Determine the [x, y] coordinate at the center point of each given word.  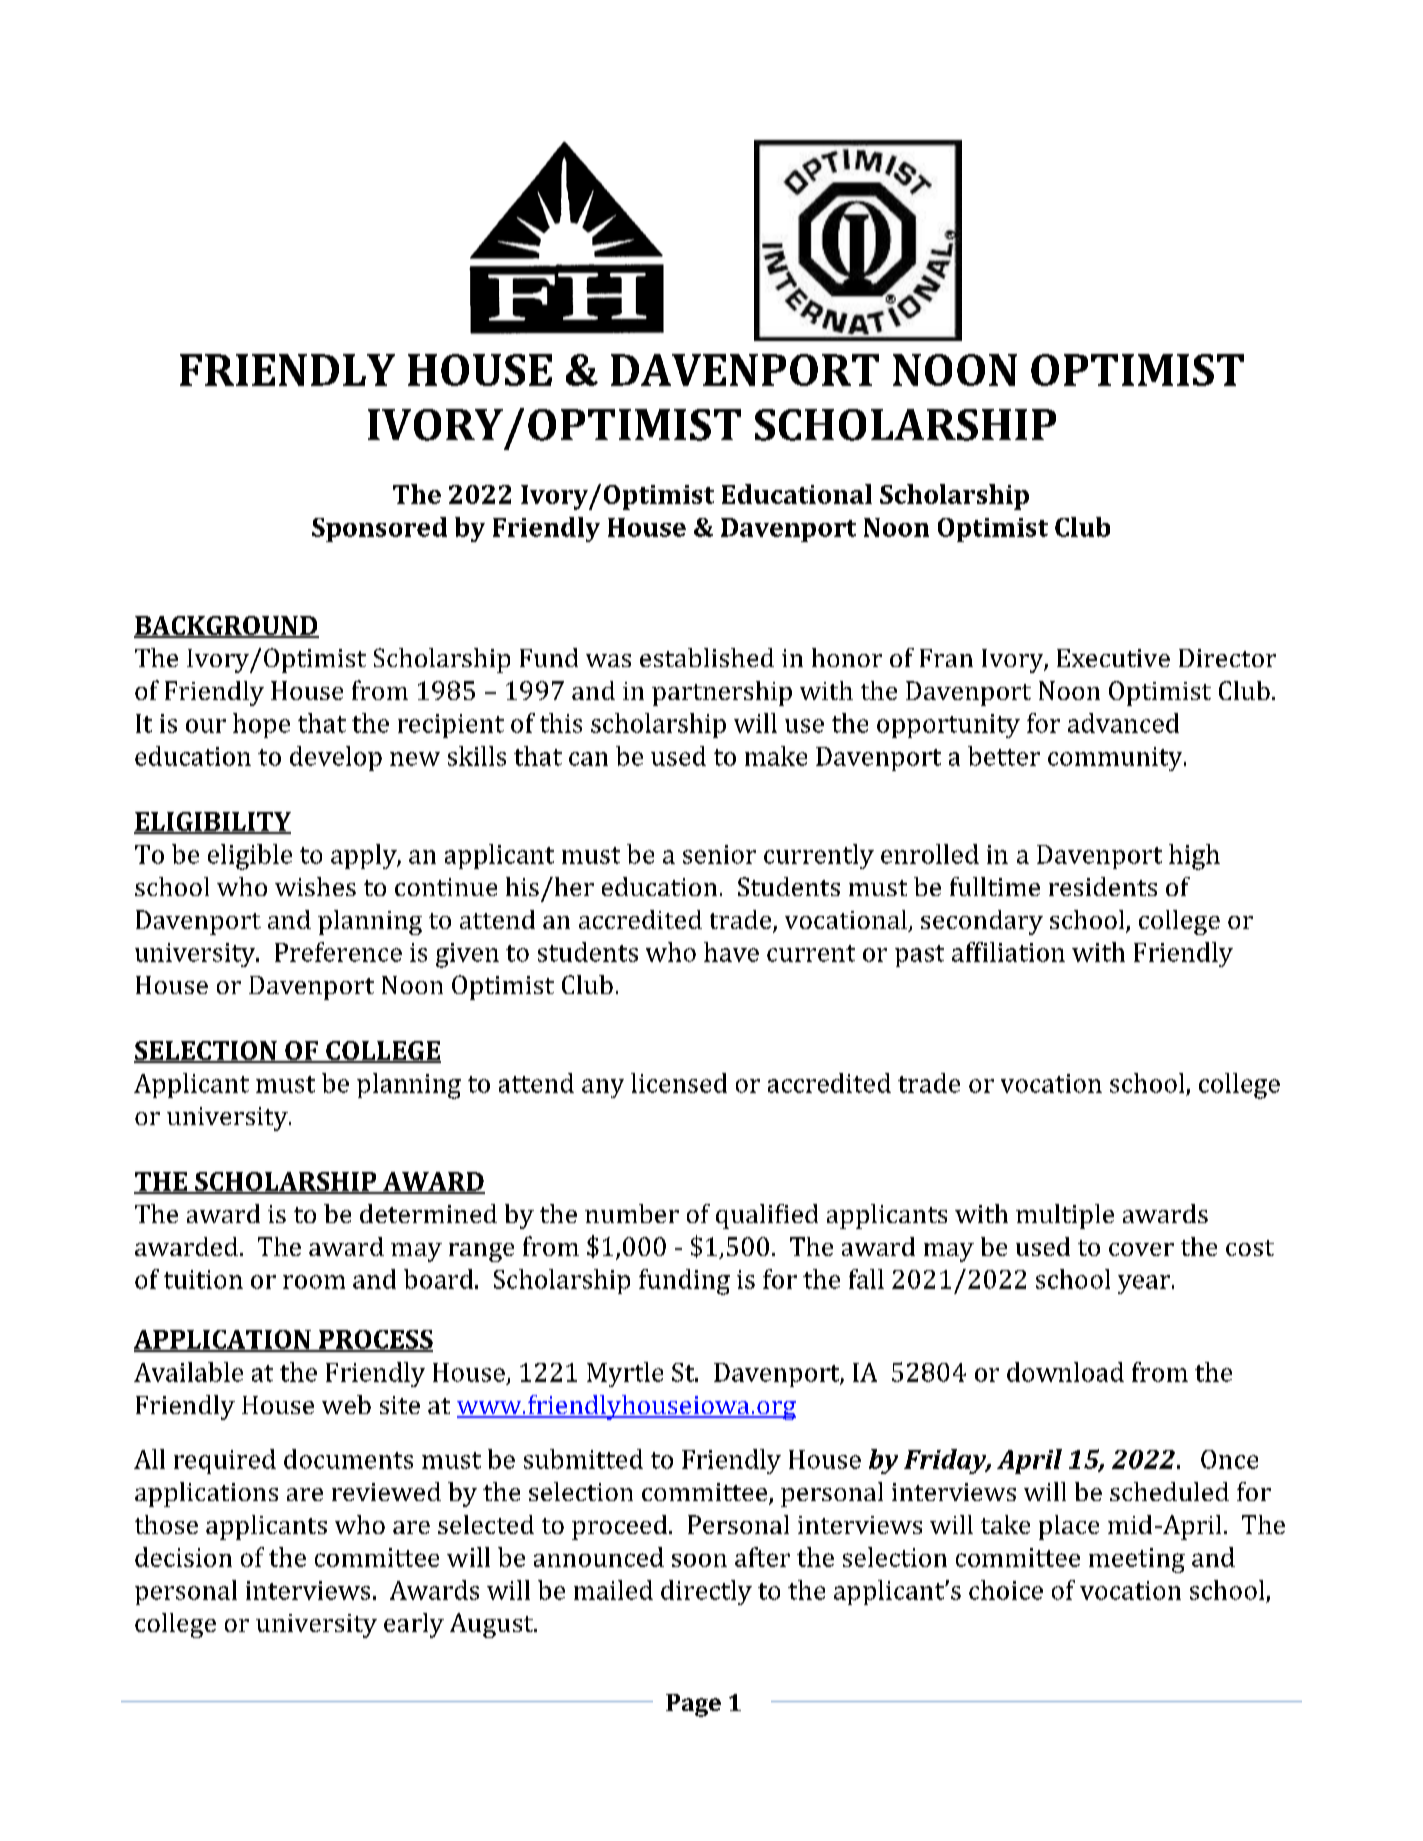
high [1194, 857]
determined [428, 1213]
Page [693, 1705]
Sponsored [379, 529]
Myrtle [625, 1374]
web [346, 1404]
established [707, 657]
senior [719, 854]
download [1065, 1372]
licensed [679, 1083]
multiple [1065, 1216]
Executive [1113, 658]
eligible [250, 857]
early [414, 1625]
